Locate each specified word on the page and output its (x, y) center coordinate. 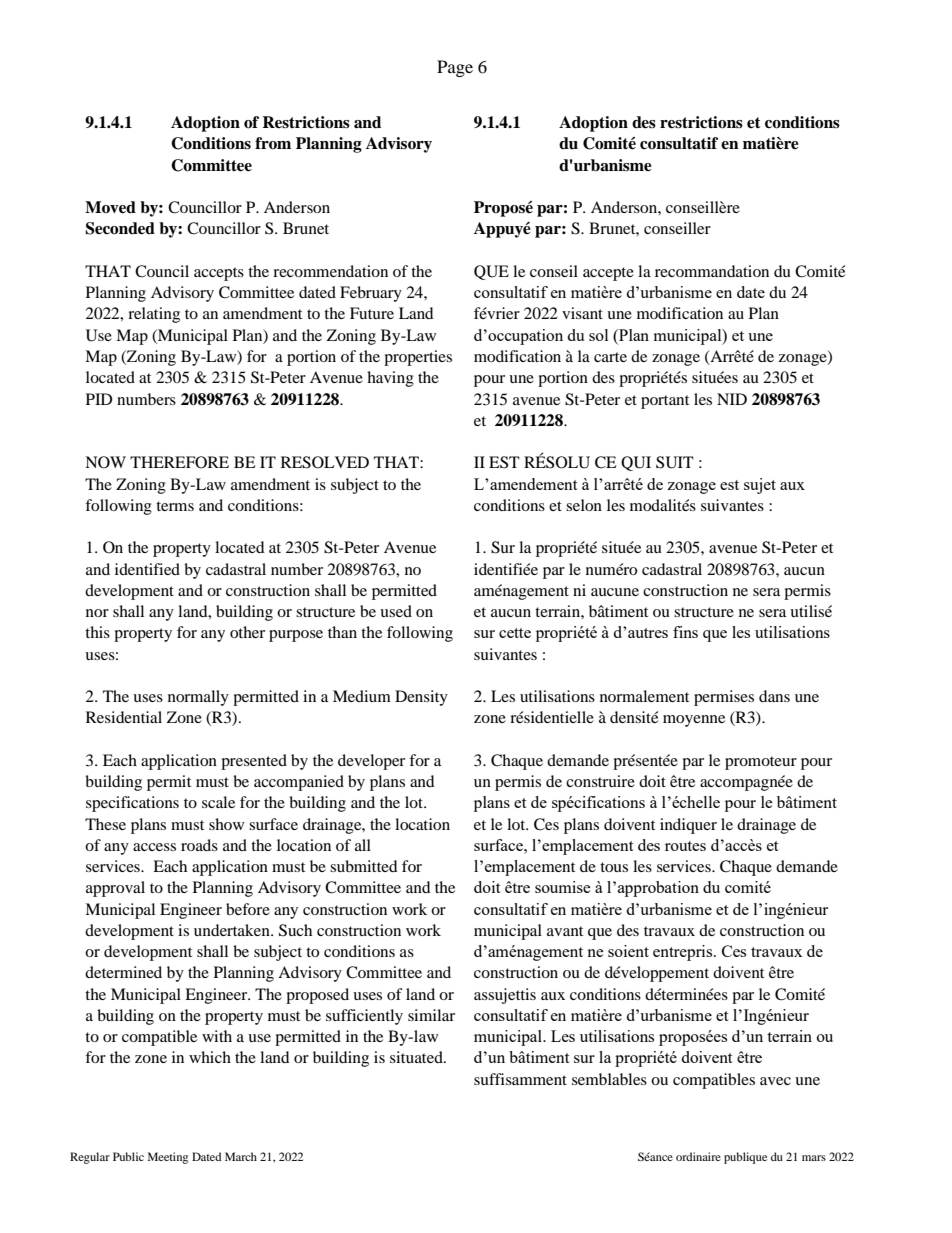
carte (610, 357)
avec (775, 1081)
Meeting (168, 1158)
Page (455, 68)
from (273, 143)
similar (431, 1015)
